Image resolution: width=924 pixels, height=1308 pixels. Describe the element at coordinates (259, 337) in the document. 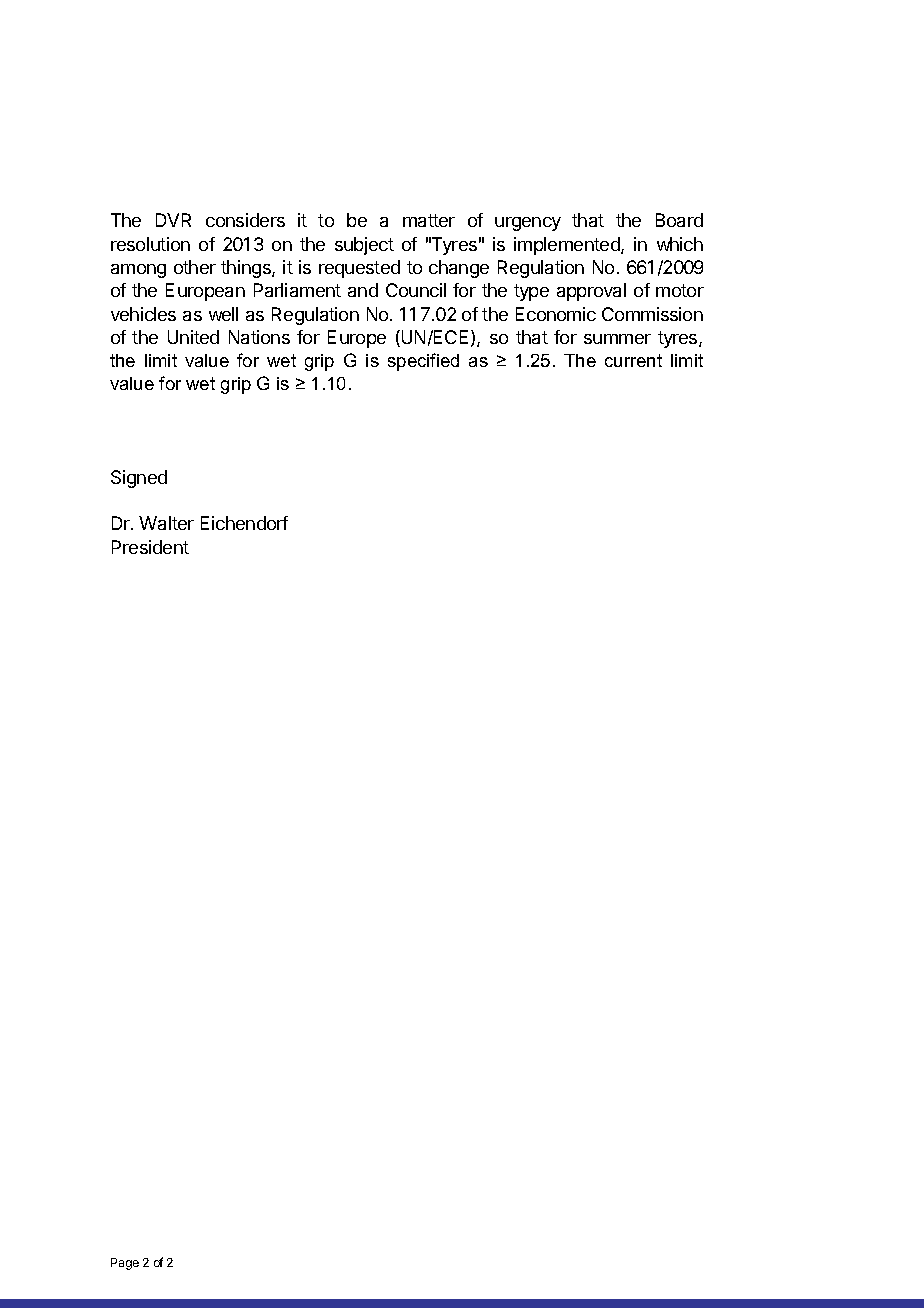

I see `Nations` at that location.
